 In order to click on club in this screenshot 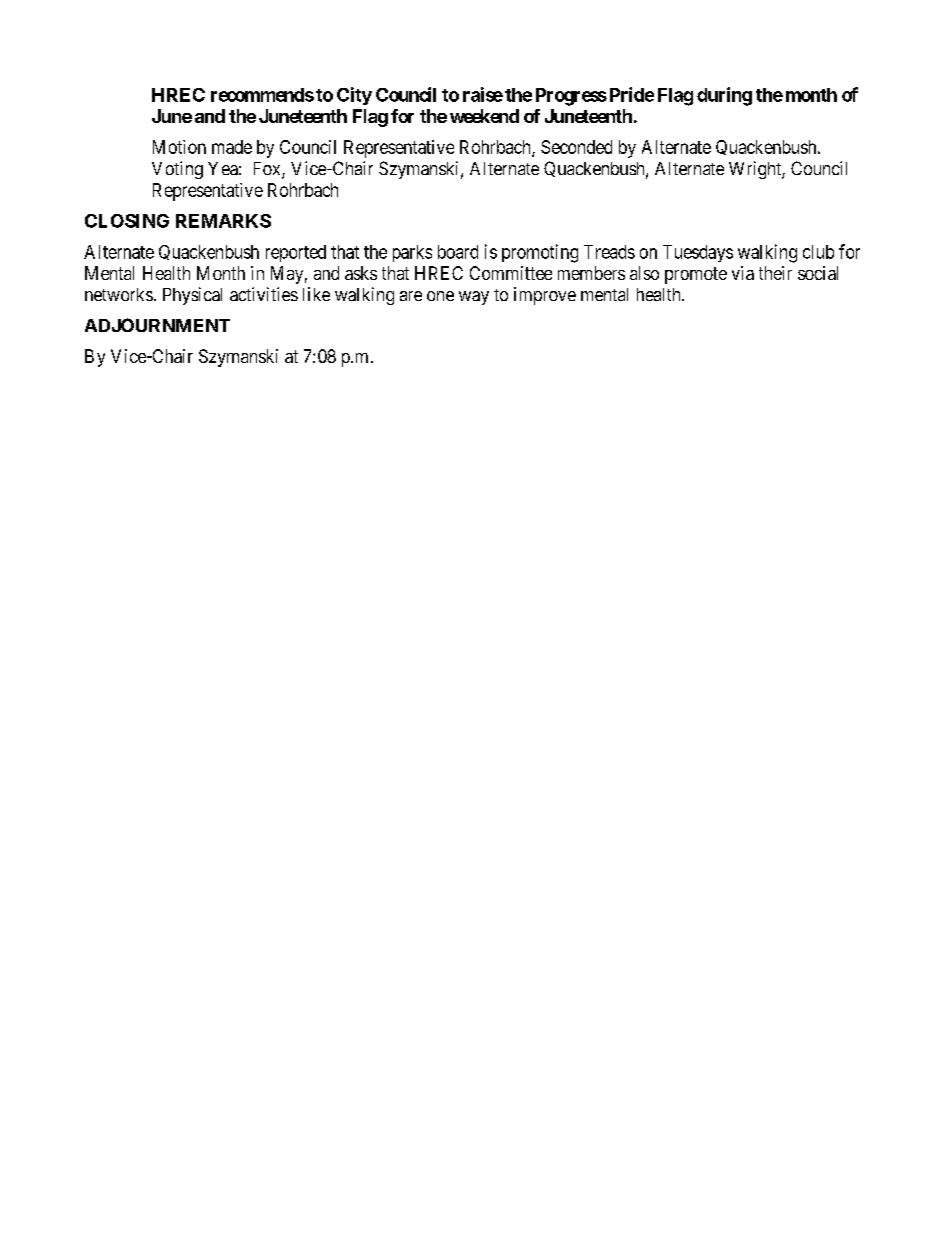, I will do `click(818, 252)`.
